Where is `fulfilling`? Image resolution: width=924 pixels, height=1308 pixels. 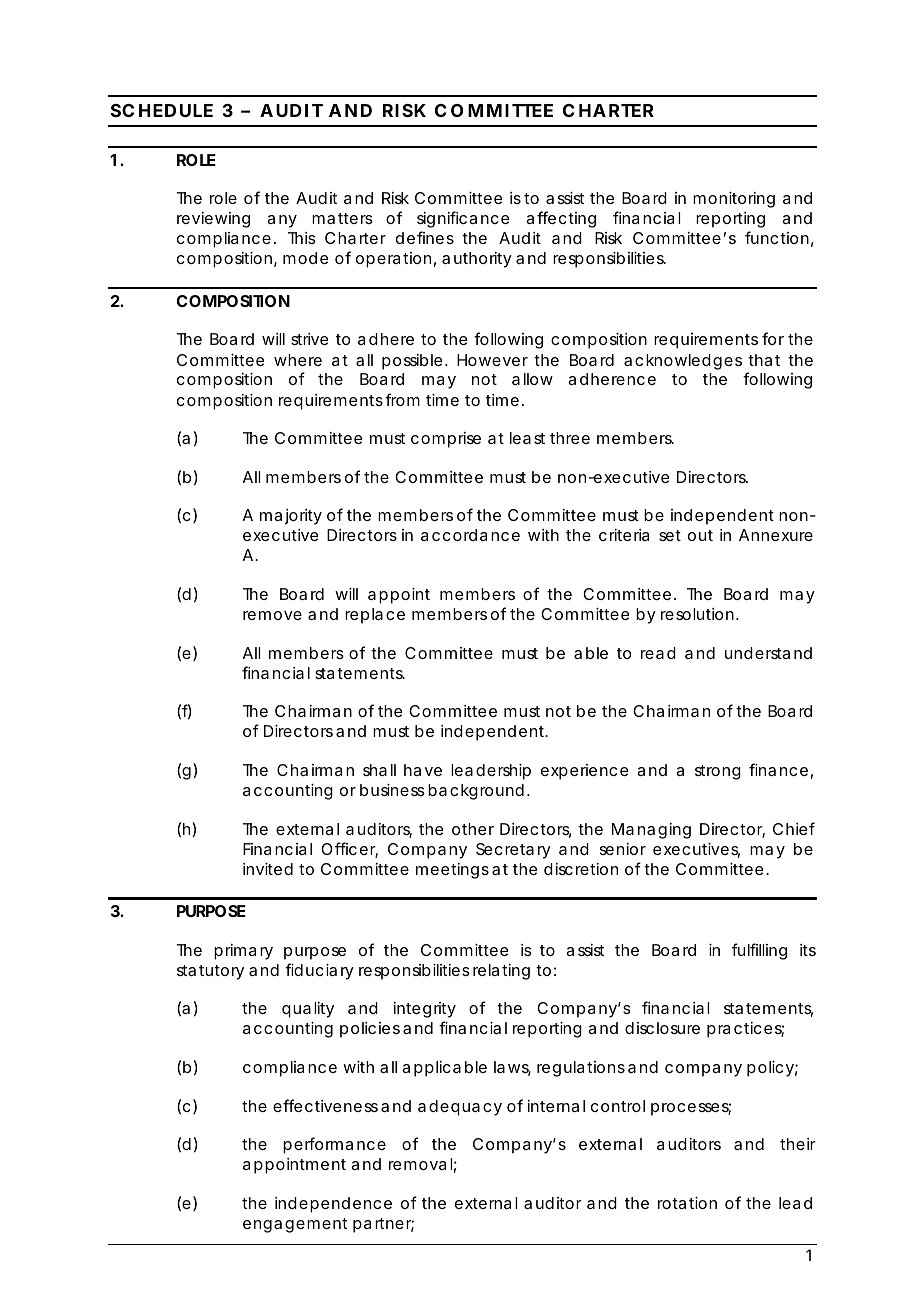 fulfilling is located at coordinates (759, 951).
